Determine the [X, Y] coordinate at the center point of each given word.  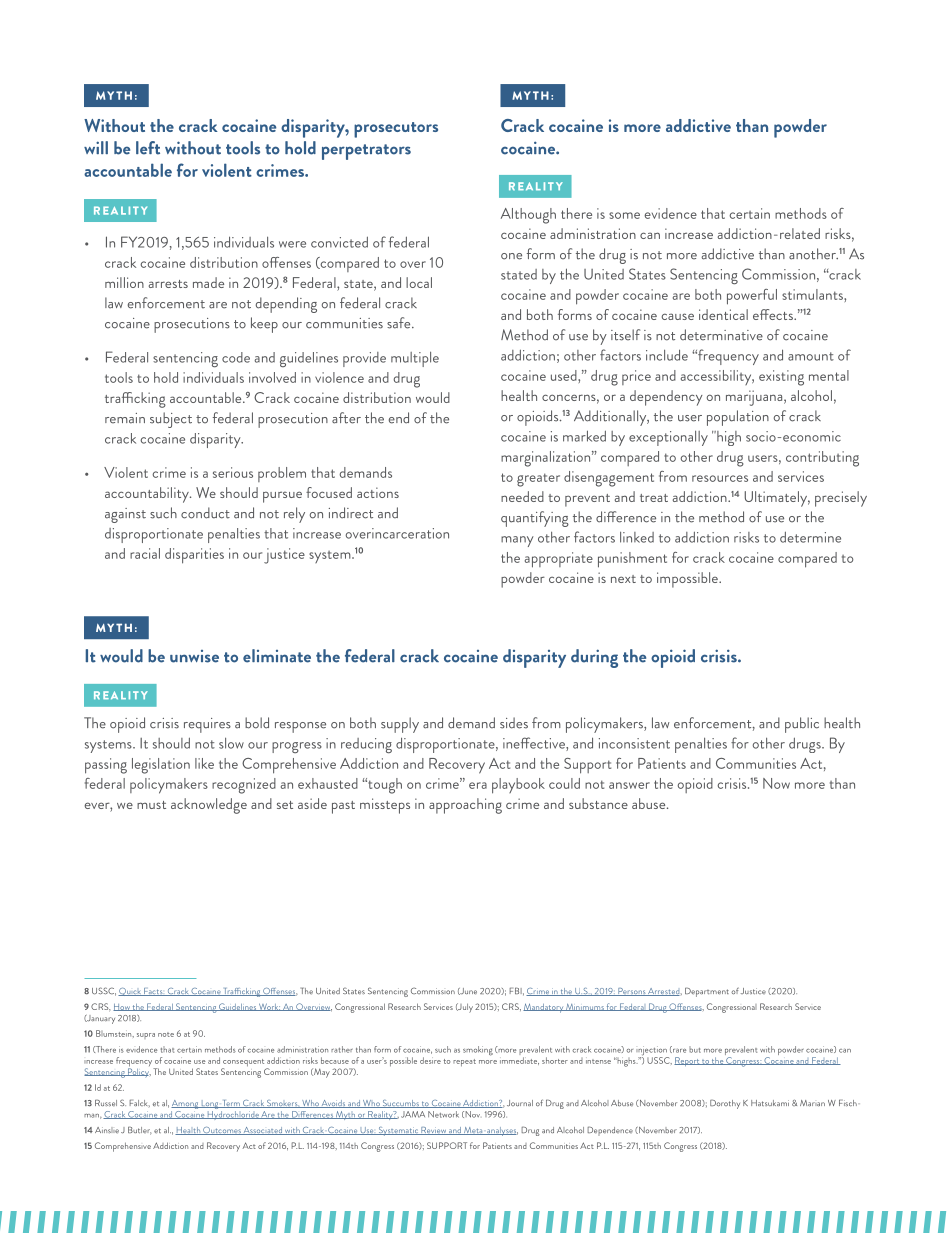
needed [522, 496]
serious [233, 472]
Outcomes [222, 1131]
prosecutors [396, 130]
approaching [465, 806]
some [624, 215]
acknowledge [209, 806]
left [148, 148]
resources [720, 478]
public [802, 725]
